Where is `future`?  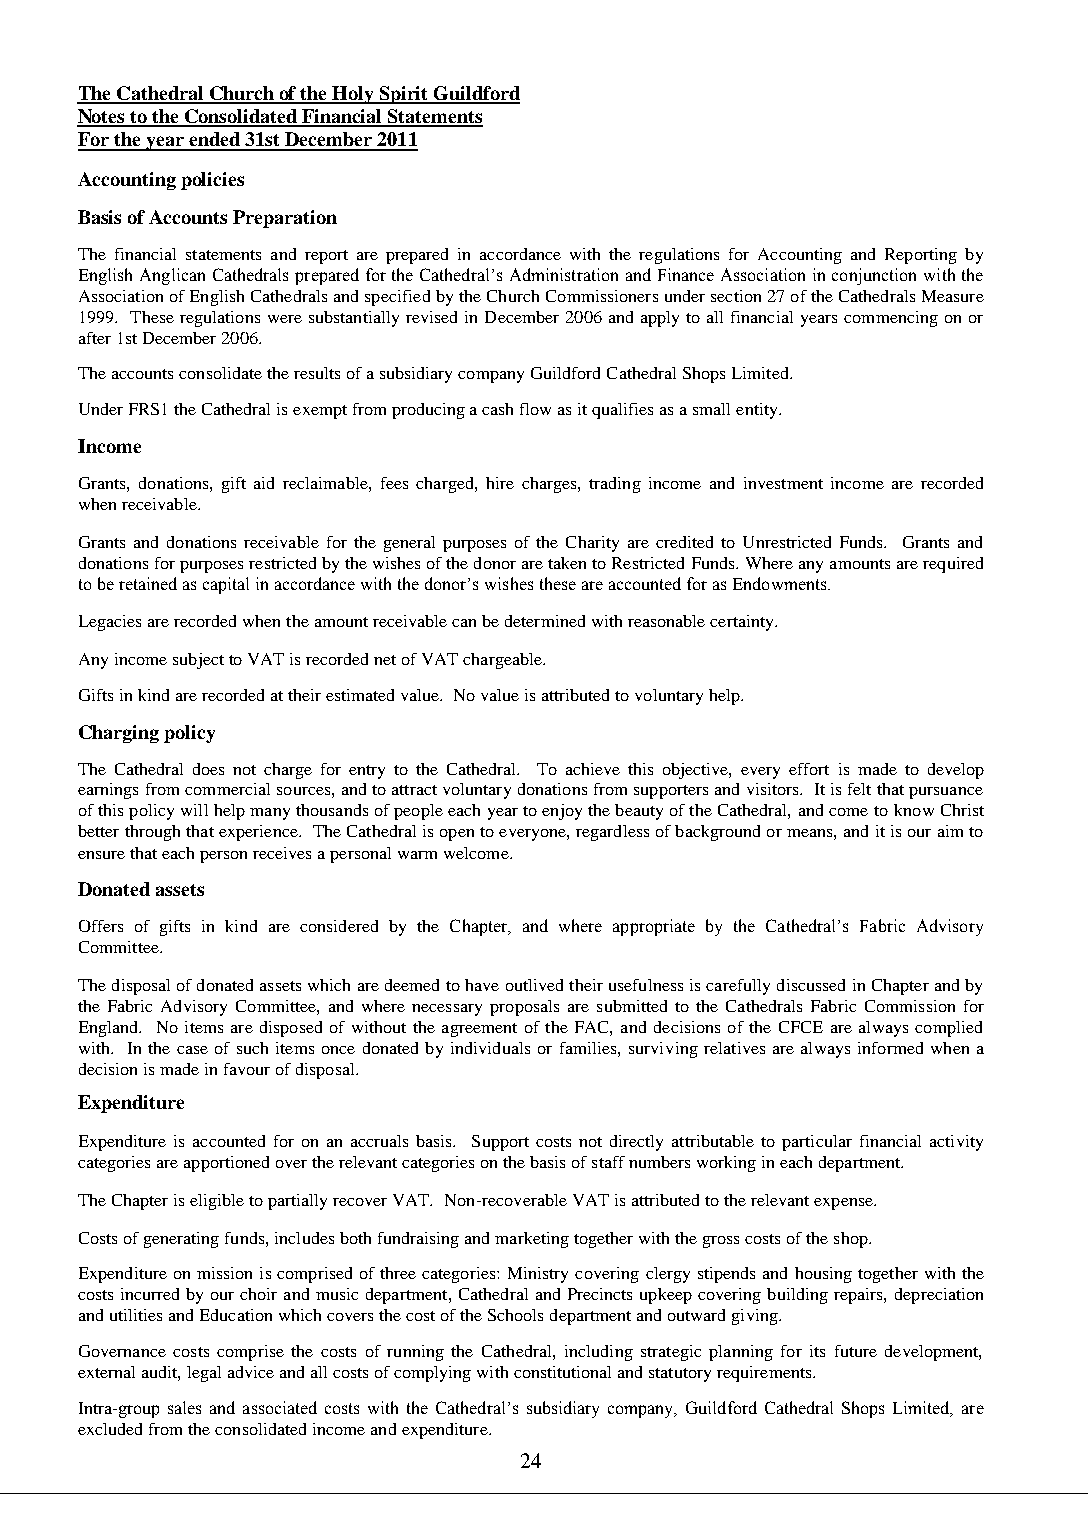 future is located at coordinates (856, 1351).
